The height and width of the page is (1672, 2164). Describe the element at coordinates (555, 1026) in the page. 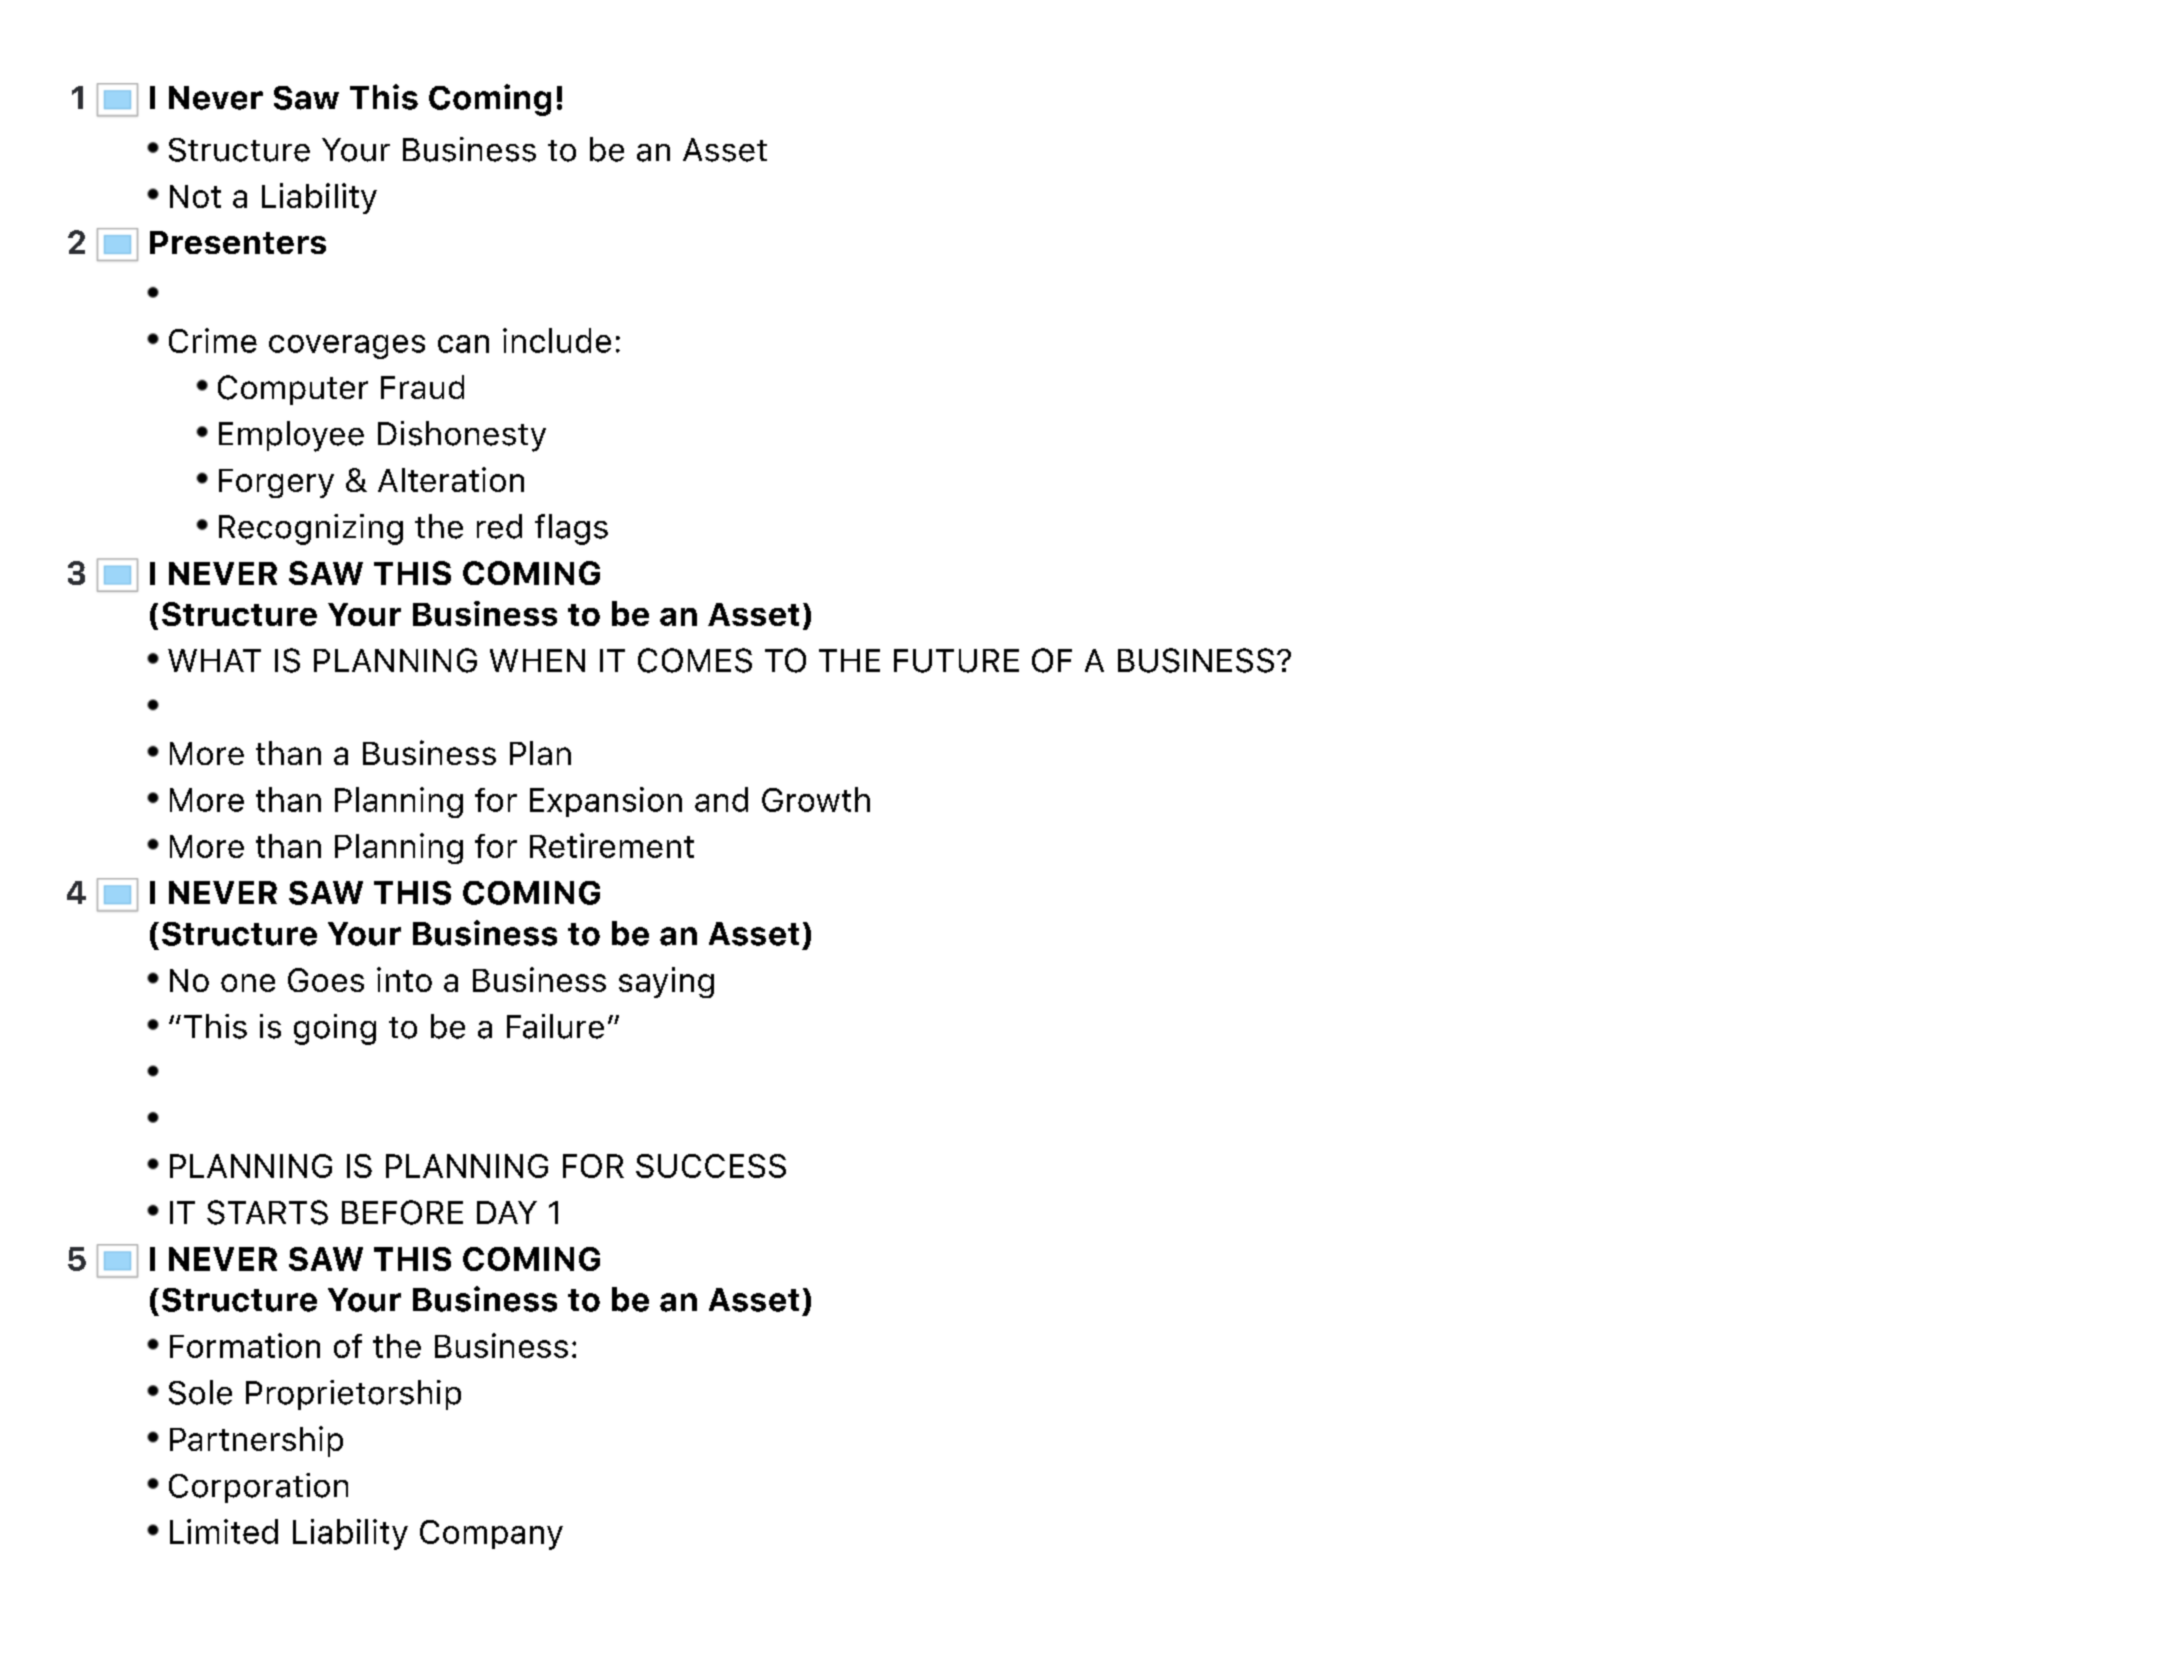

I see `Failure` at that location.
